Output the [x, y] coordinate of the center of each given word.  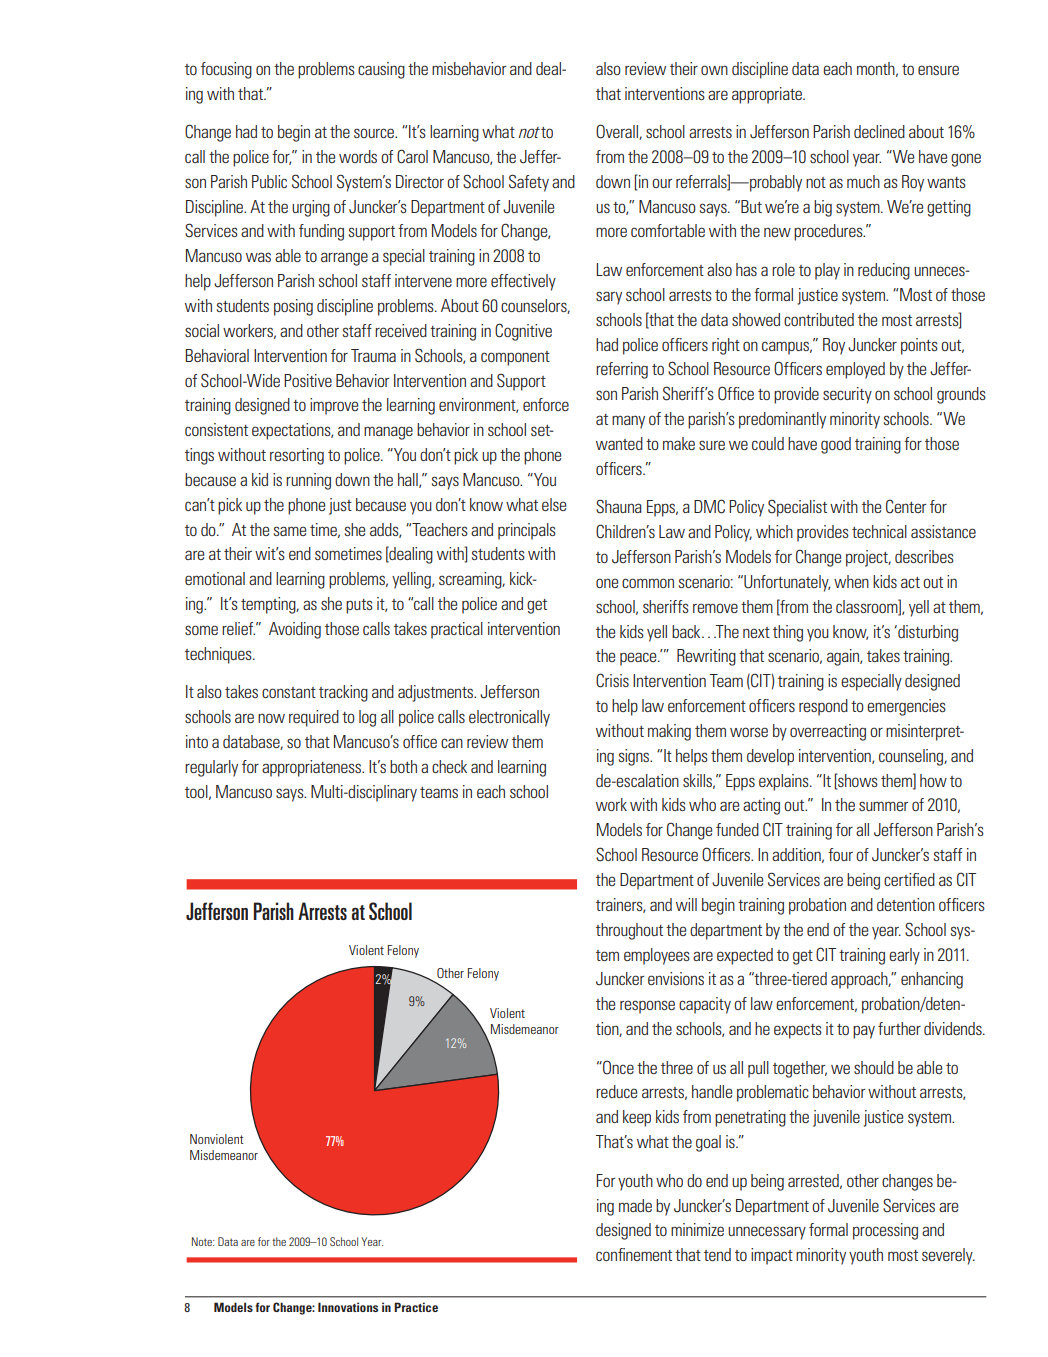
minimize [697, 1229]
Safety [529, 183]
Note [203, 1241]
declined [879, 131]
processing [885, 1231]
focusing [226, 70]
